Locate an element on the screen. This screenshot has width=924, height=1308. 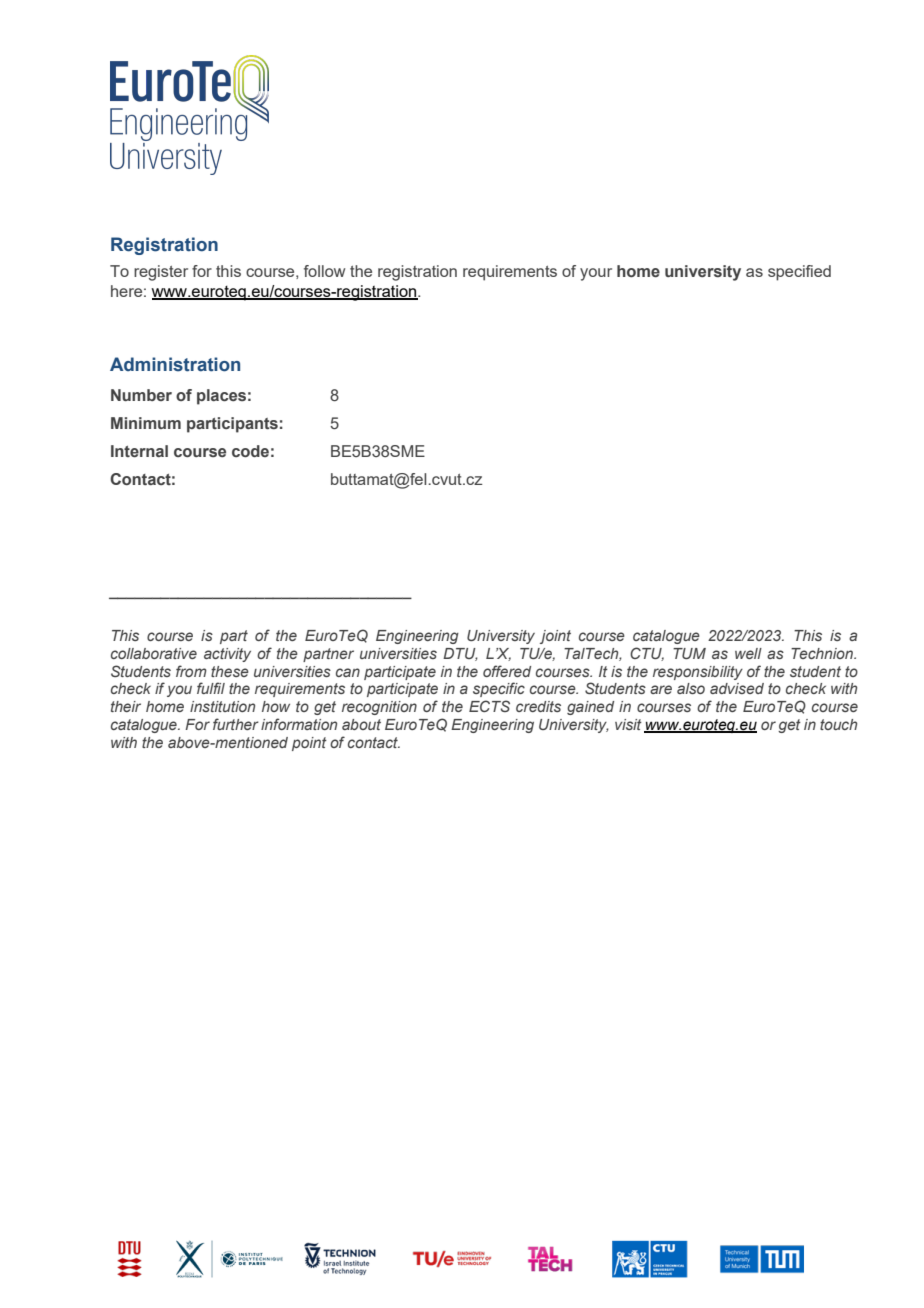
register is located at coordinates (161, 273).
